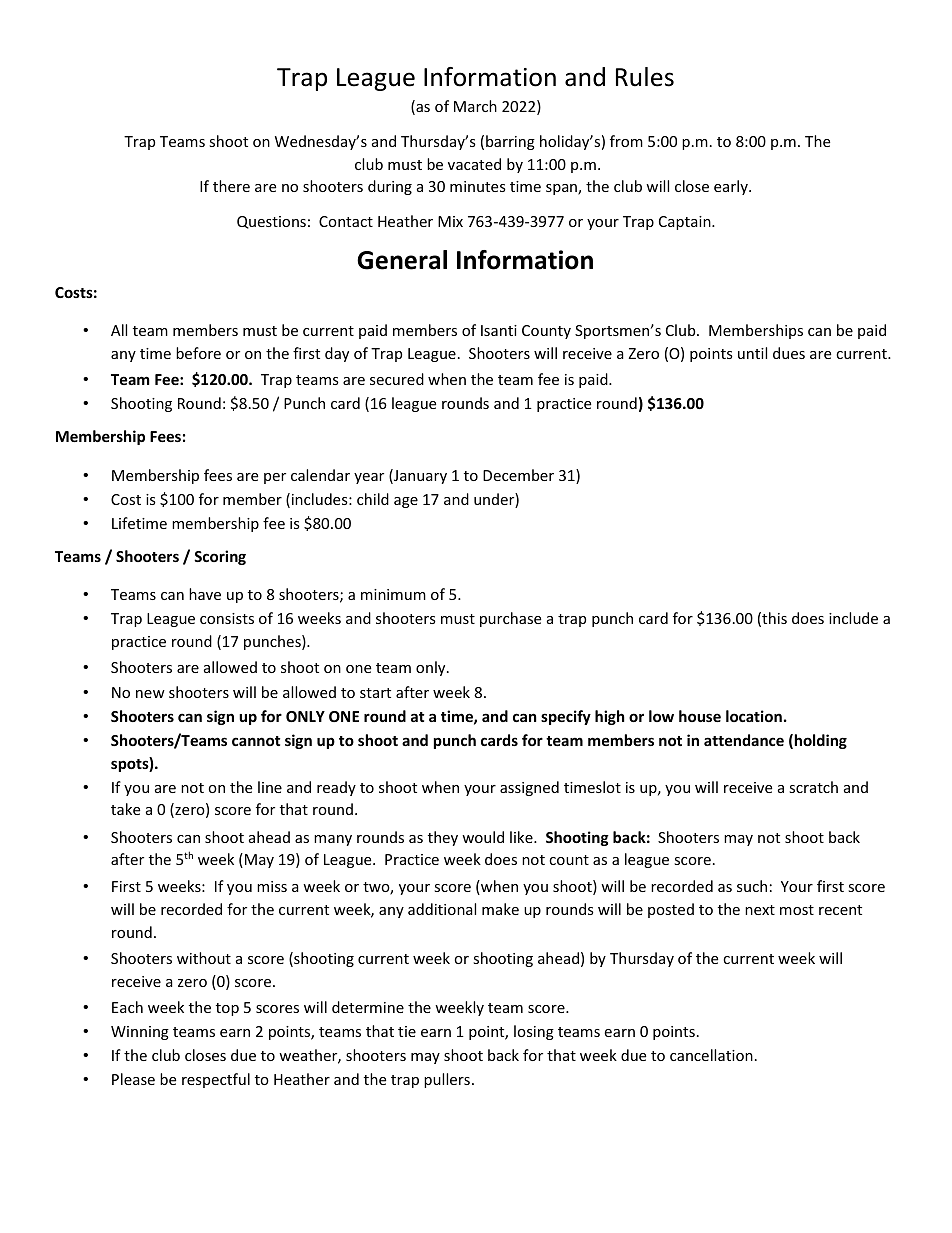 The width and height of the page is (952, 1233). Describe the element at coordinates (518, 475) in the page. I see `December` at that location.
